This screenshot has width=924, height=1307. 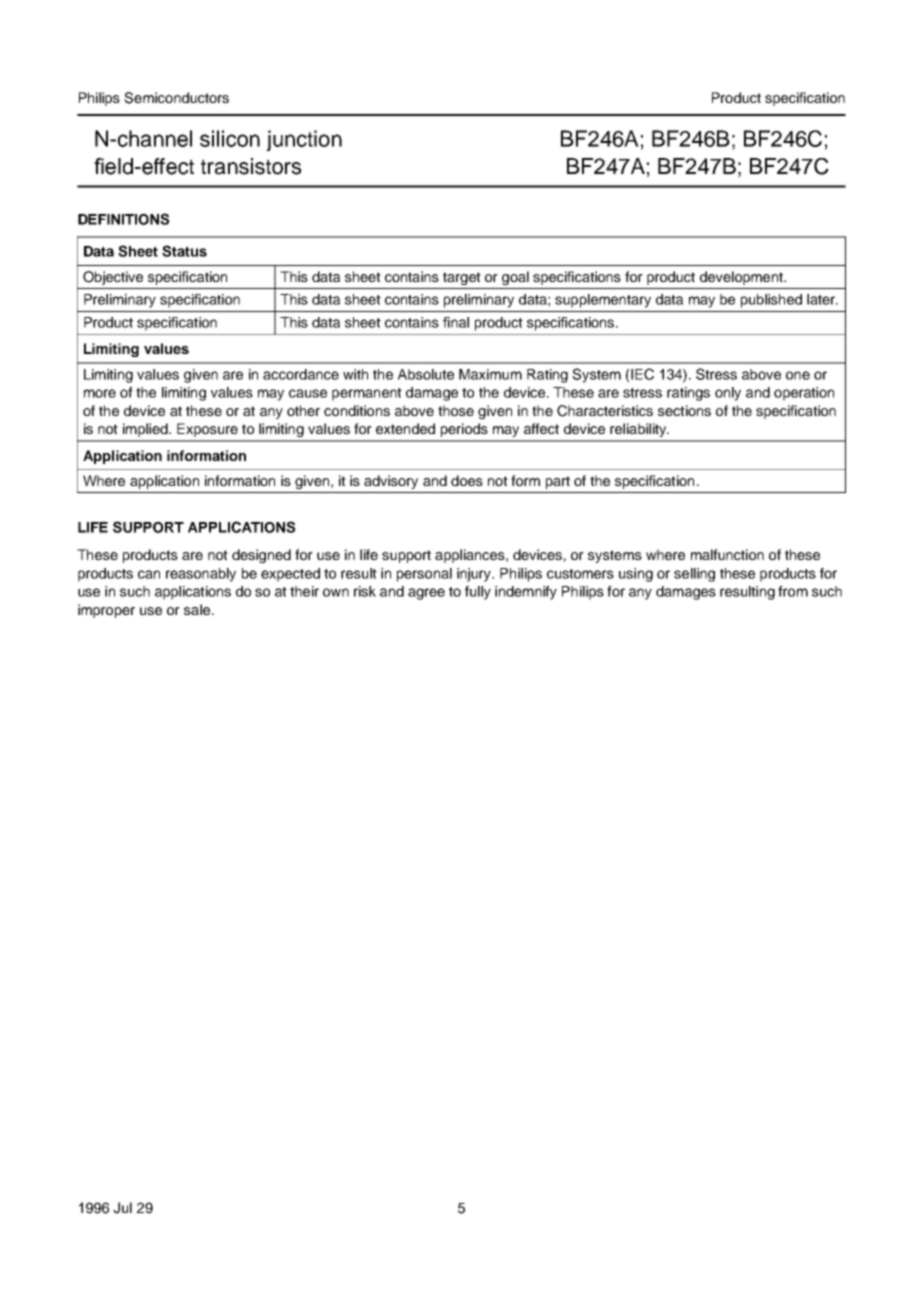 What do you see at coordinates (694, 575) in the screenshot?
I see `selling` at bounding box center [694, 575].
